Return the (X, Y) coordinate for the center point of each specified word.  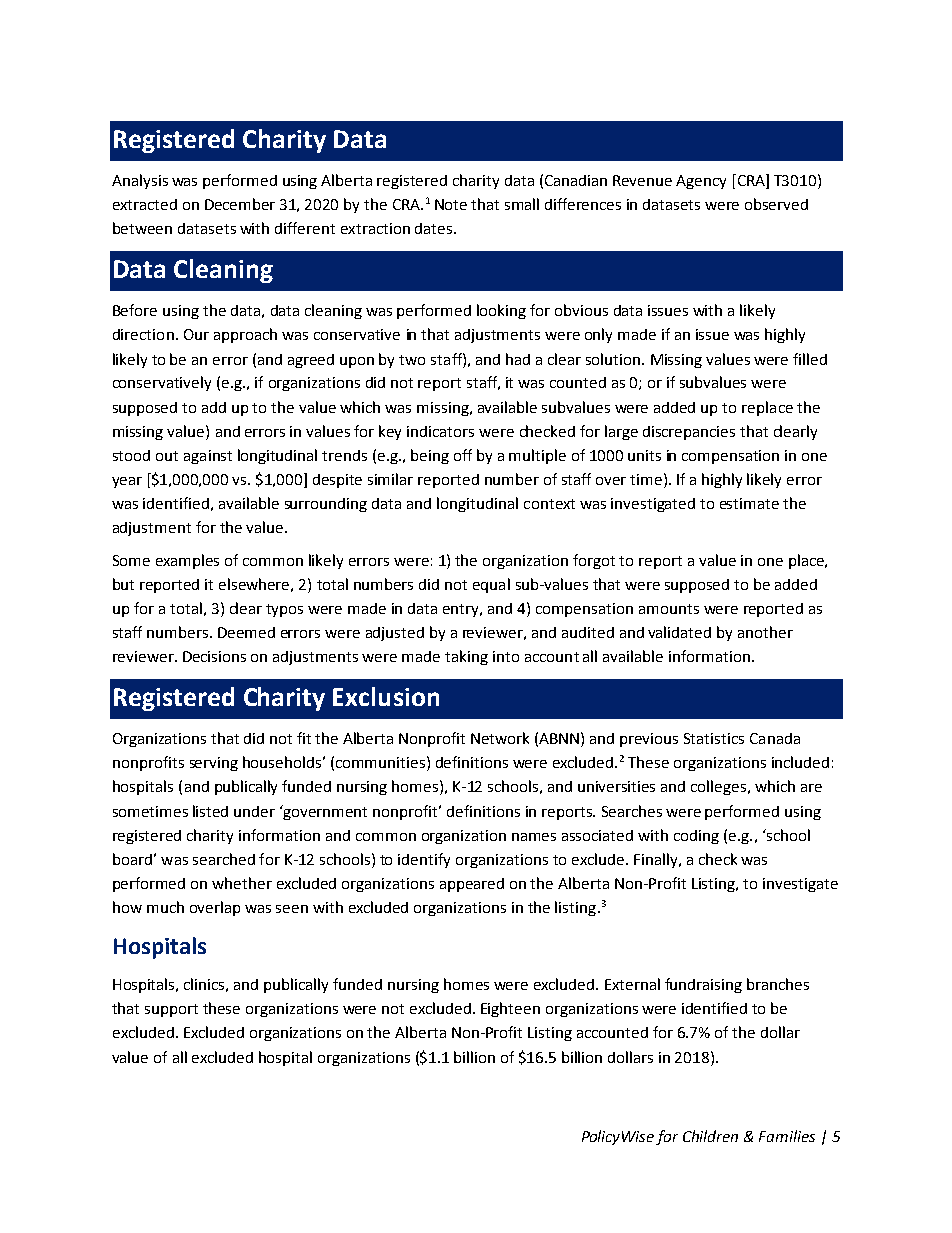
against (208, 457)
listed (210, 811)
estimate (749, 503)
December (240, 204)
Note (451, 204)
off (463, 455)
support (171, 1010)
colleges (720, 787)
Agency (701, 182)
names (534, 837)
